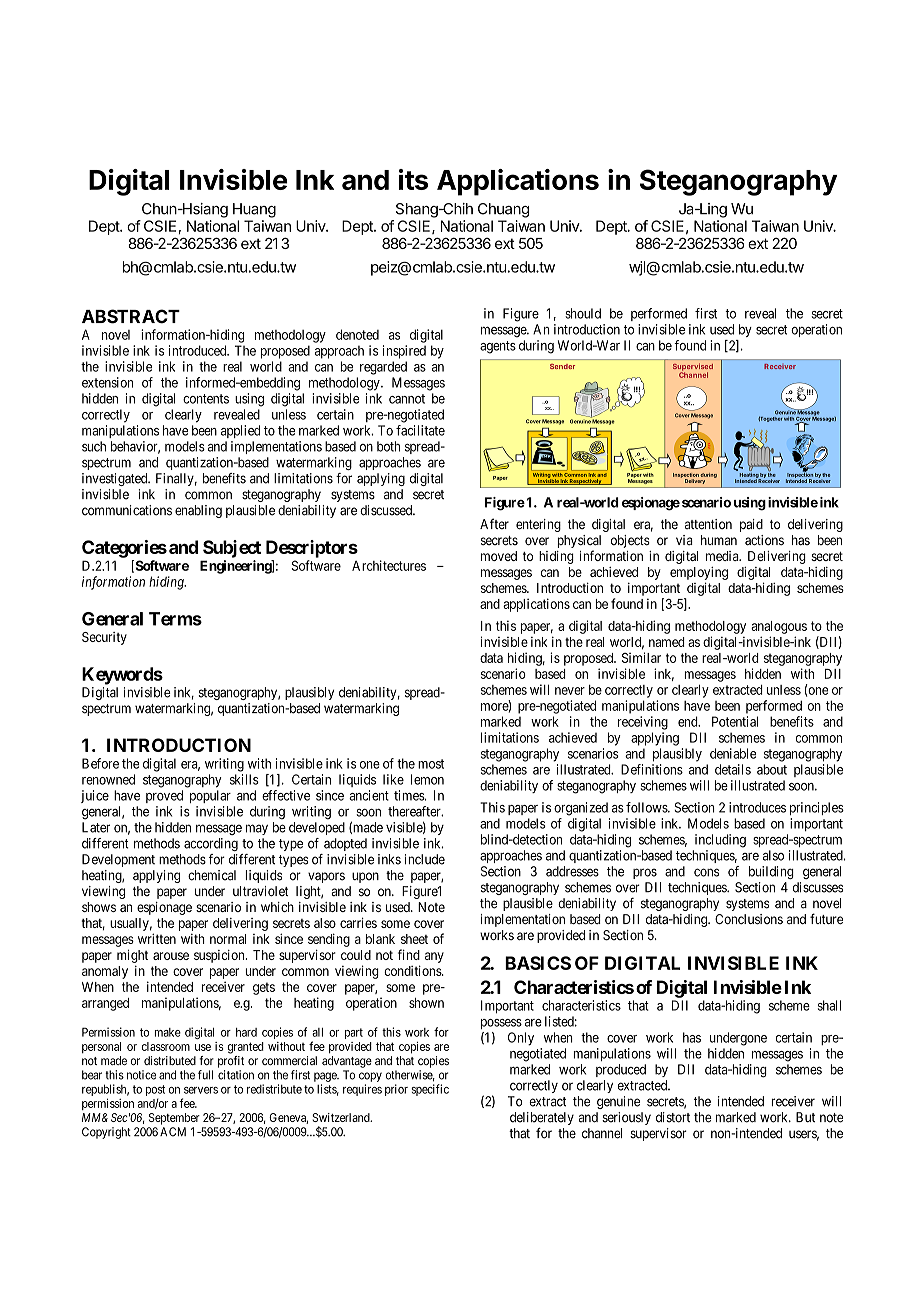 The width and height of the screenshot is (924, 1308). I want to click on agents, so click(498, 347).
